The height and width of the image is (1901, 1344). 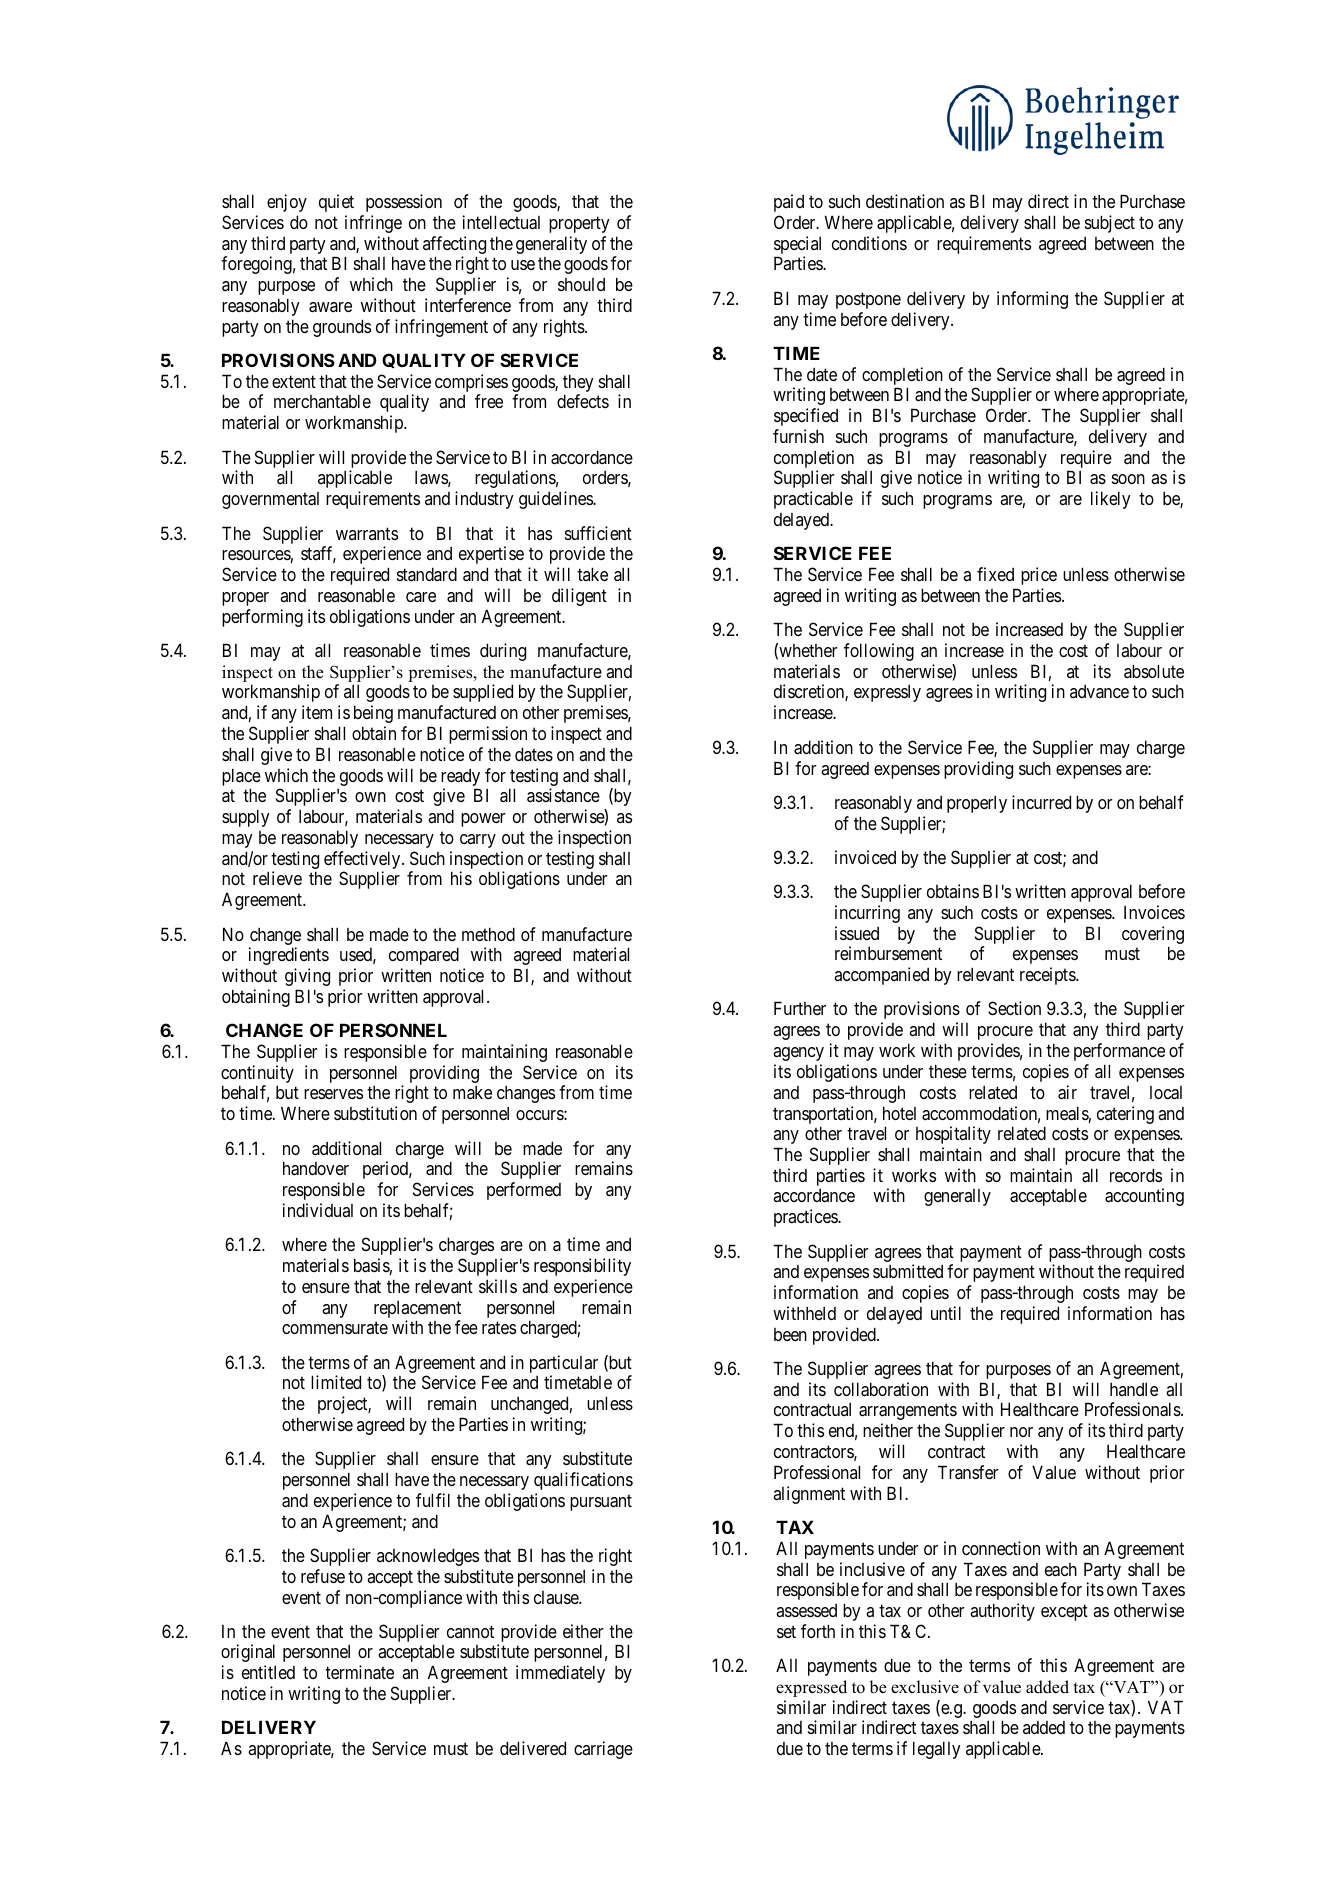 What do you see at coordinates (1110, 224) in the image?
I see `subject` at bounding box center [1110, 224].
